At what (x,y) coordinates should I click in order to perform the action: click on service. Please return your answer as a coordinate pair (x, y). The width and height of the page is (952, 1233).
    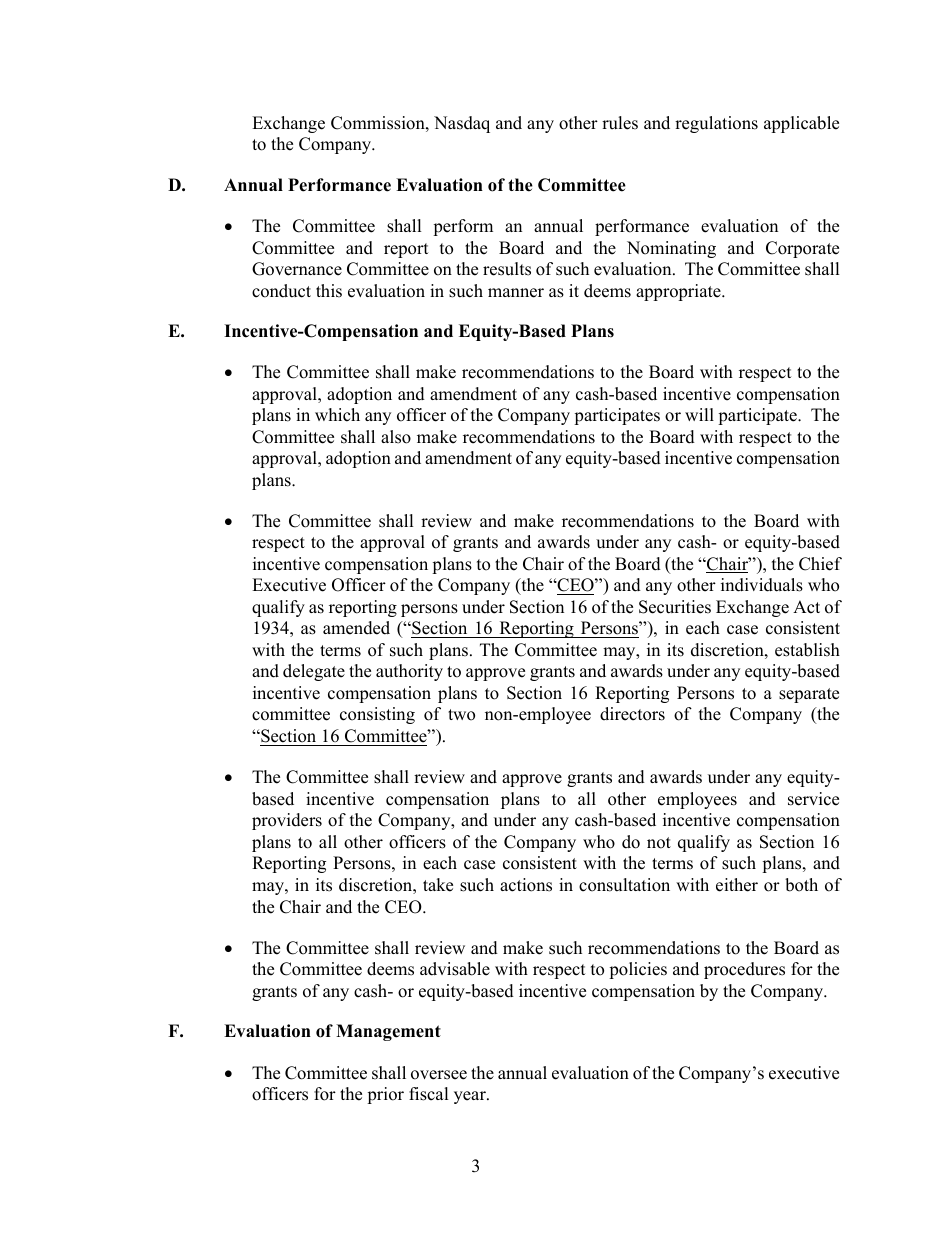
    Looking at the image, I should click on (813, 799).
